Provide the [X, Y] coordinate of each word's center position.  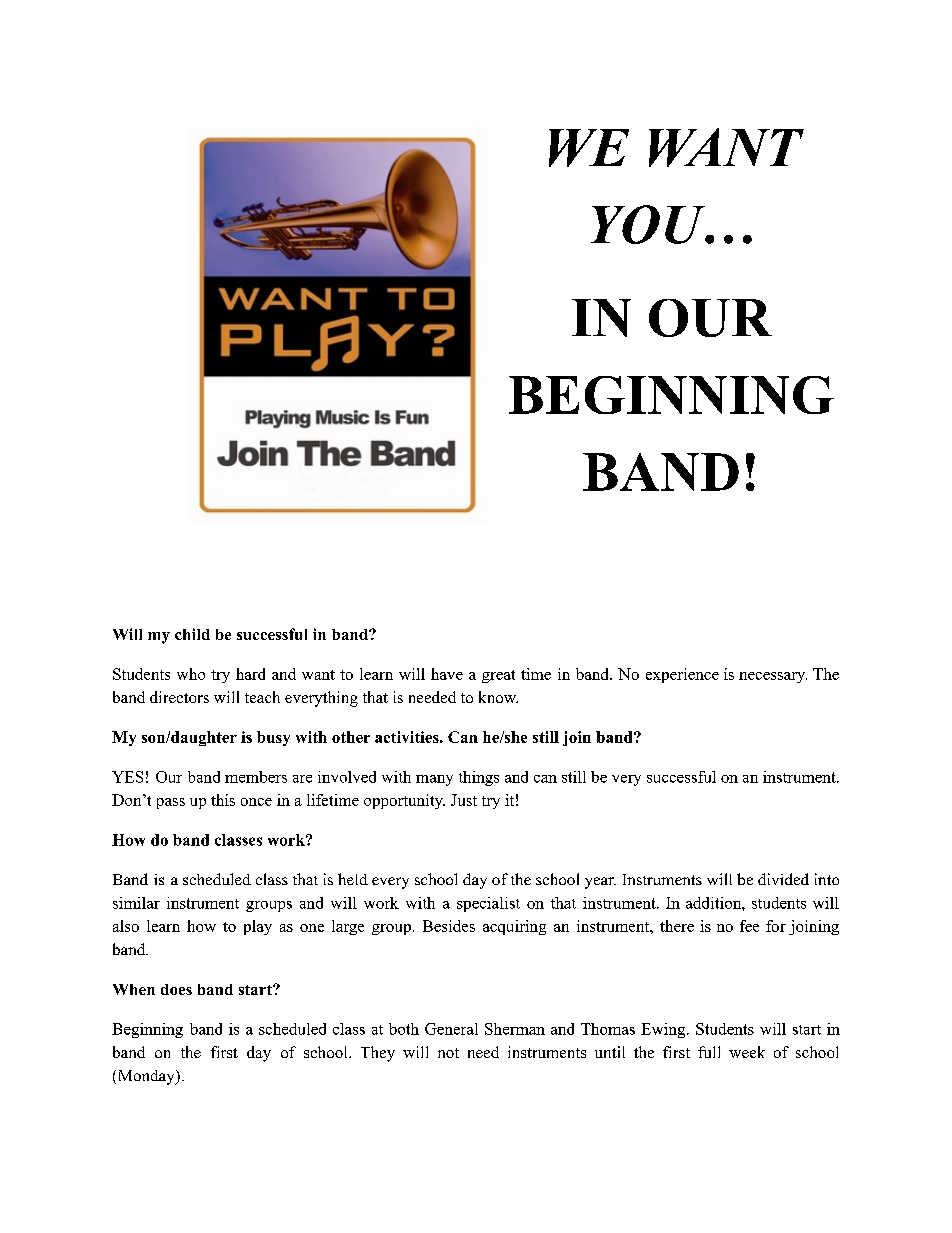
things [479, 778]
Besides [449, 926]
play [258, 927]
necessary [773, 677]
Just [464, 800]
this [223, 800]
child [192, 634]
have [447, 674]
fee [749, 926]
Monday [148, 1077]
